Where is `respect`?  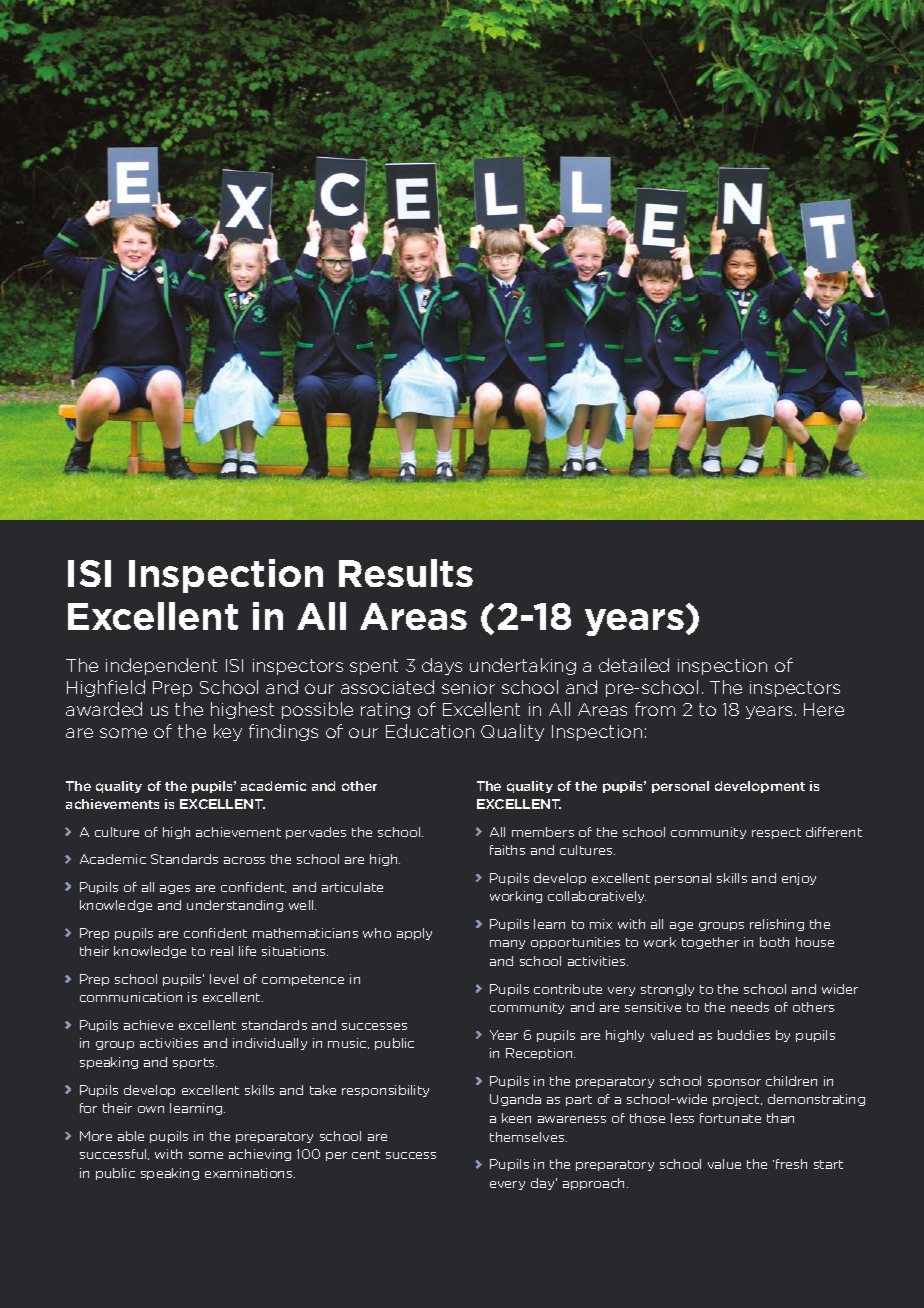
respect is located at coordinates (776, 833).
